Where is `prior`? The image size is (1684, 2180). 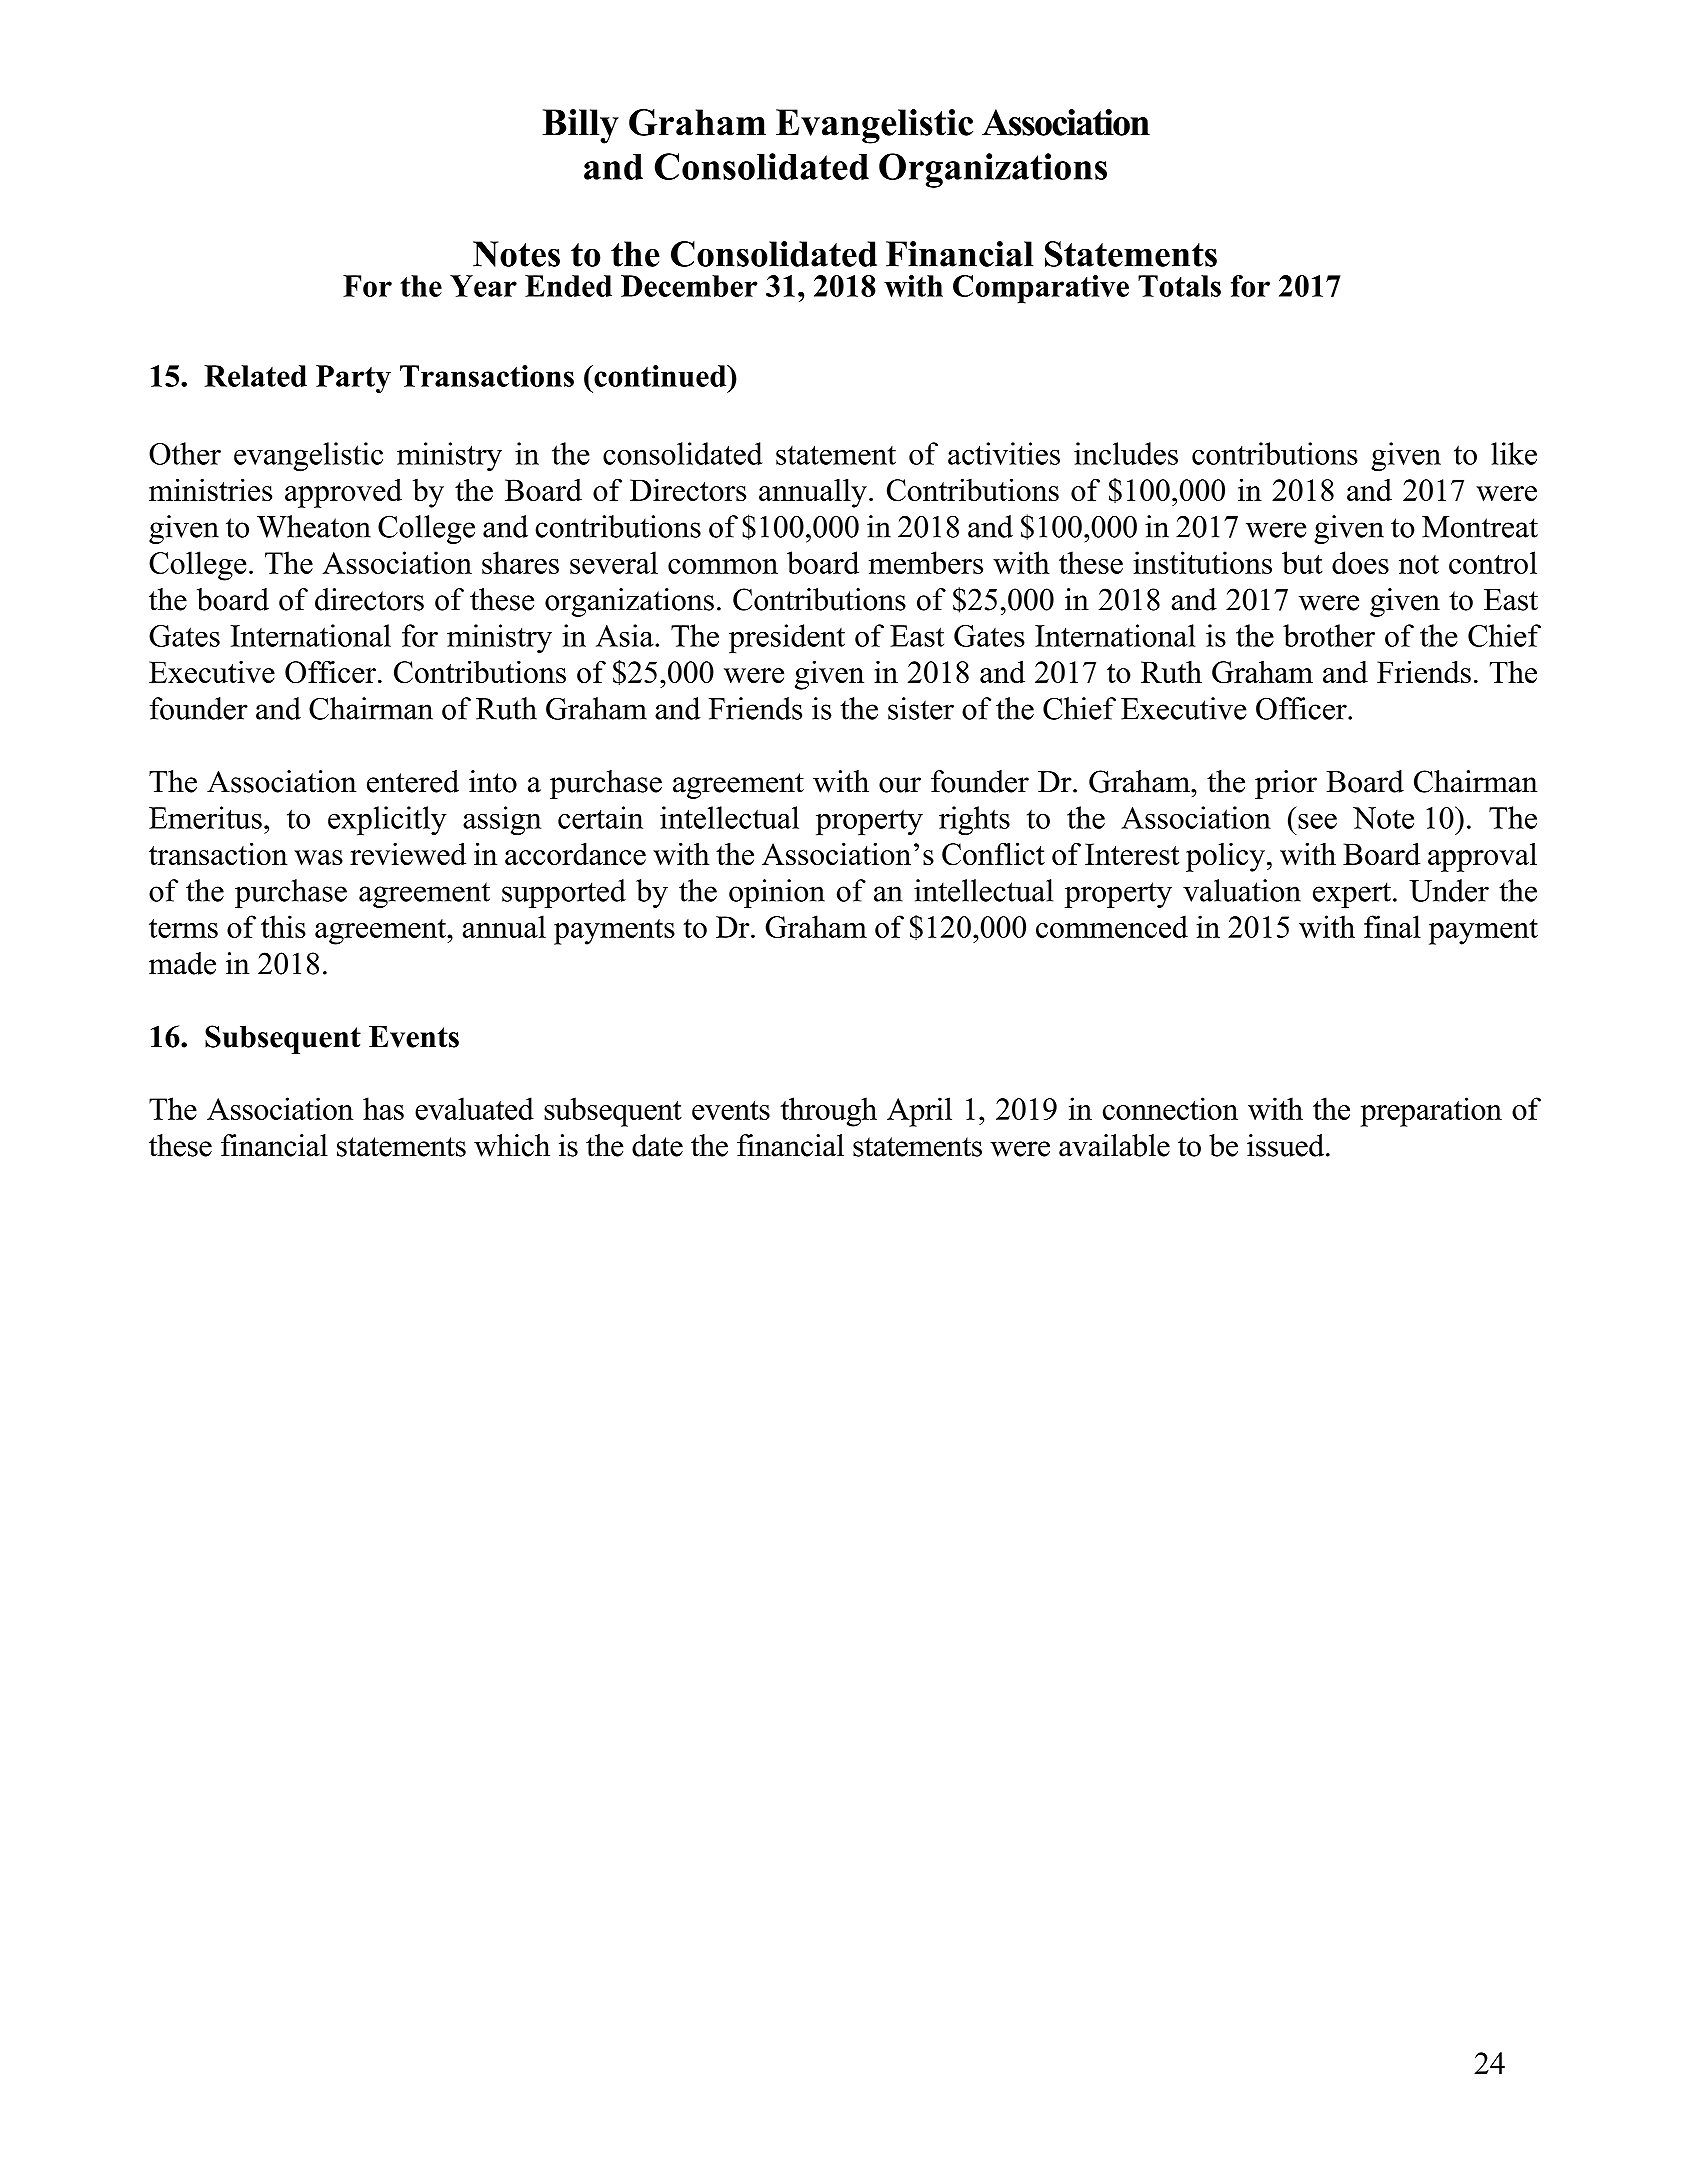 prior is located at coordinates (1286, 784).
